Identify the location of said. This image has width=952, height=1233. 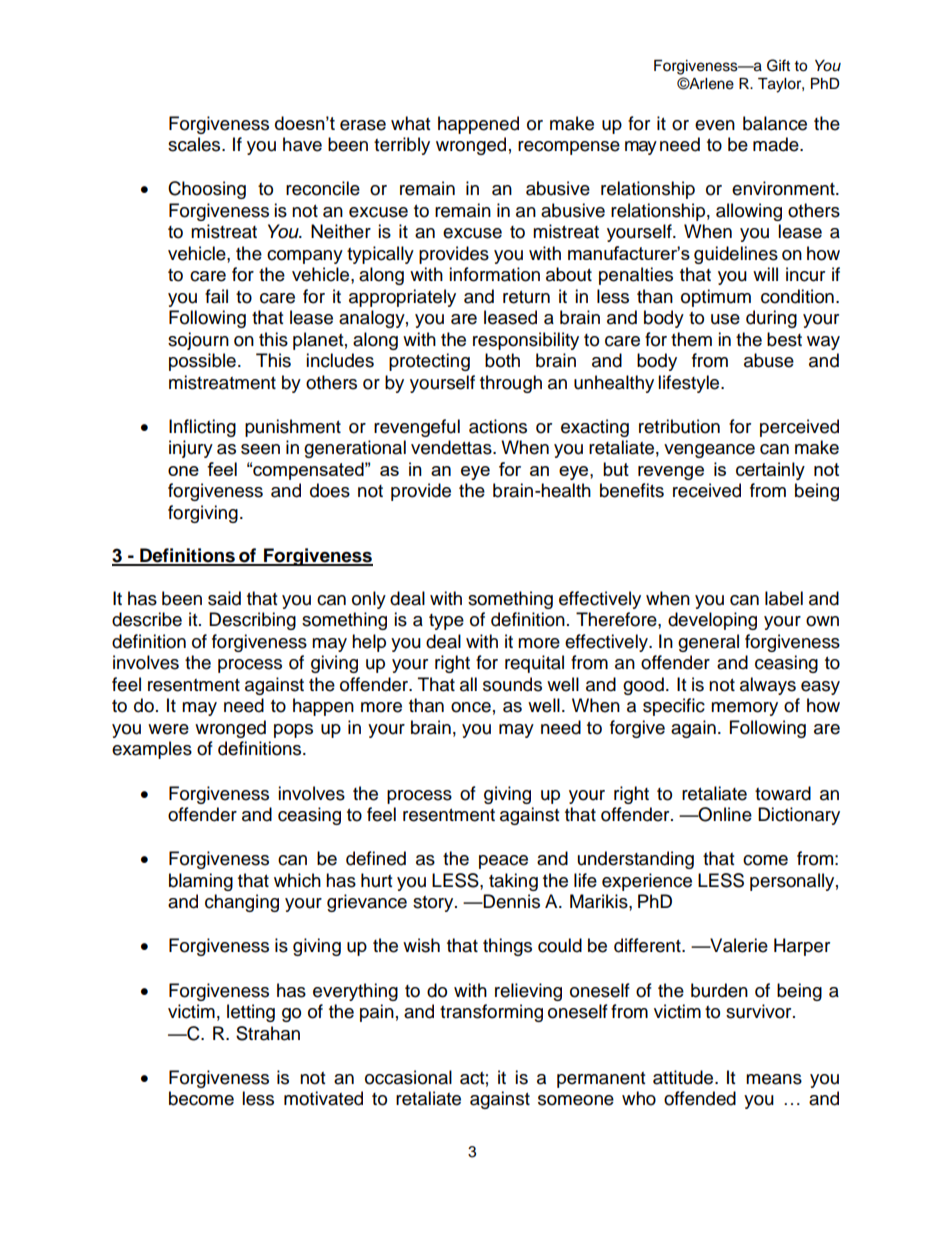
(224, 598).
